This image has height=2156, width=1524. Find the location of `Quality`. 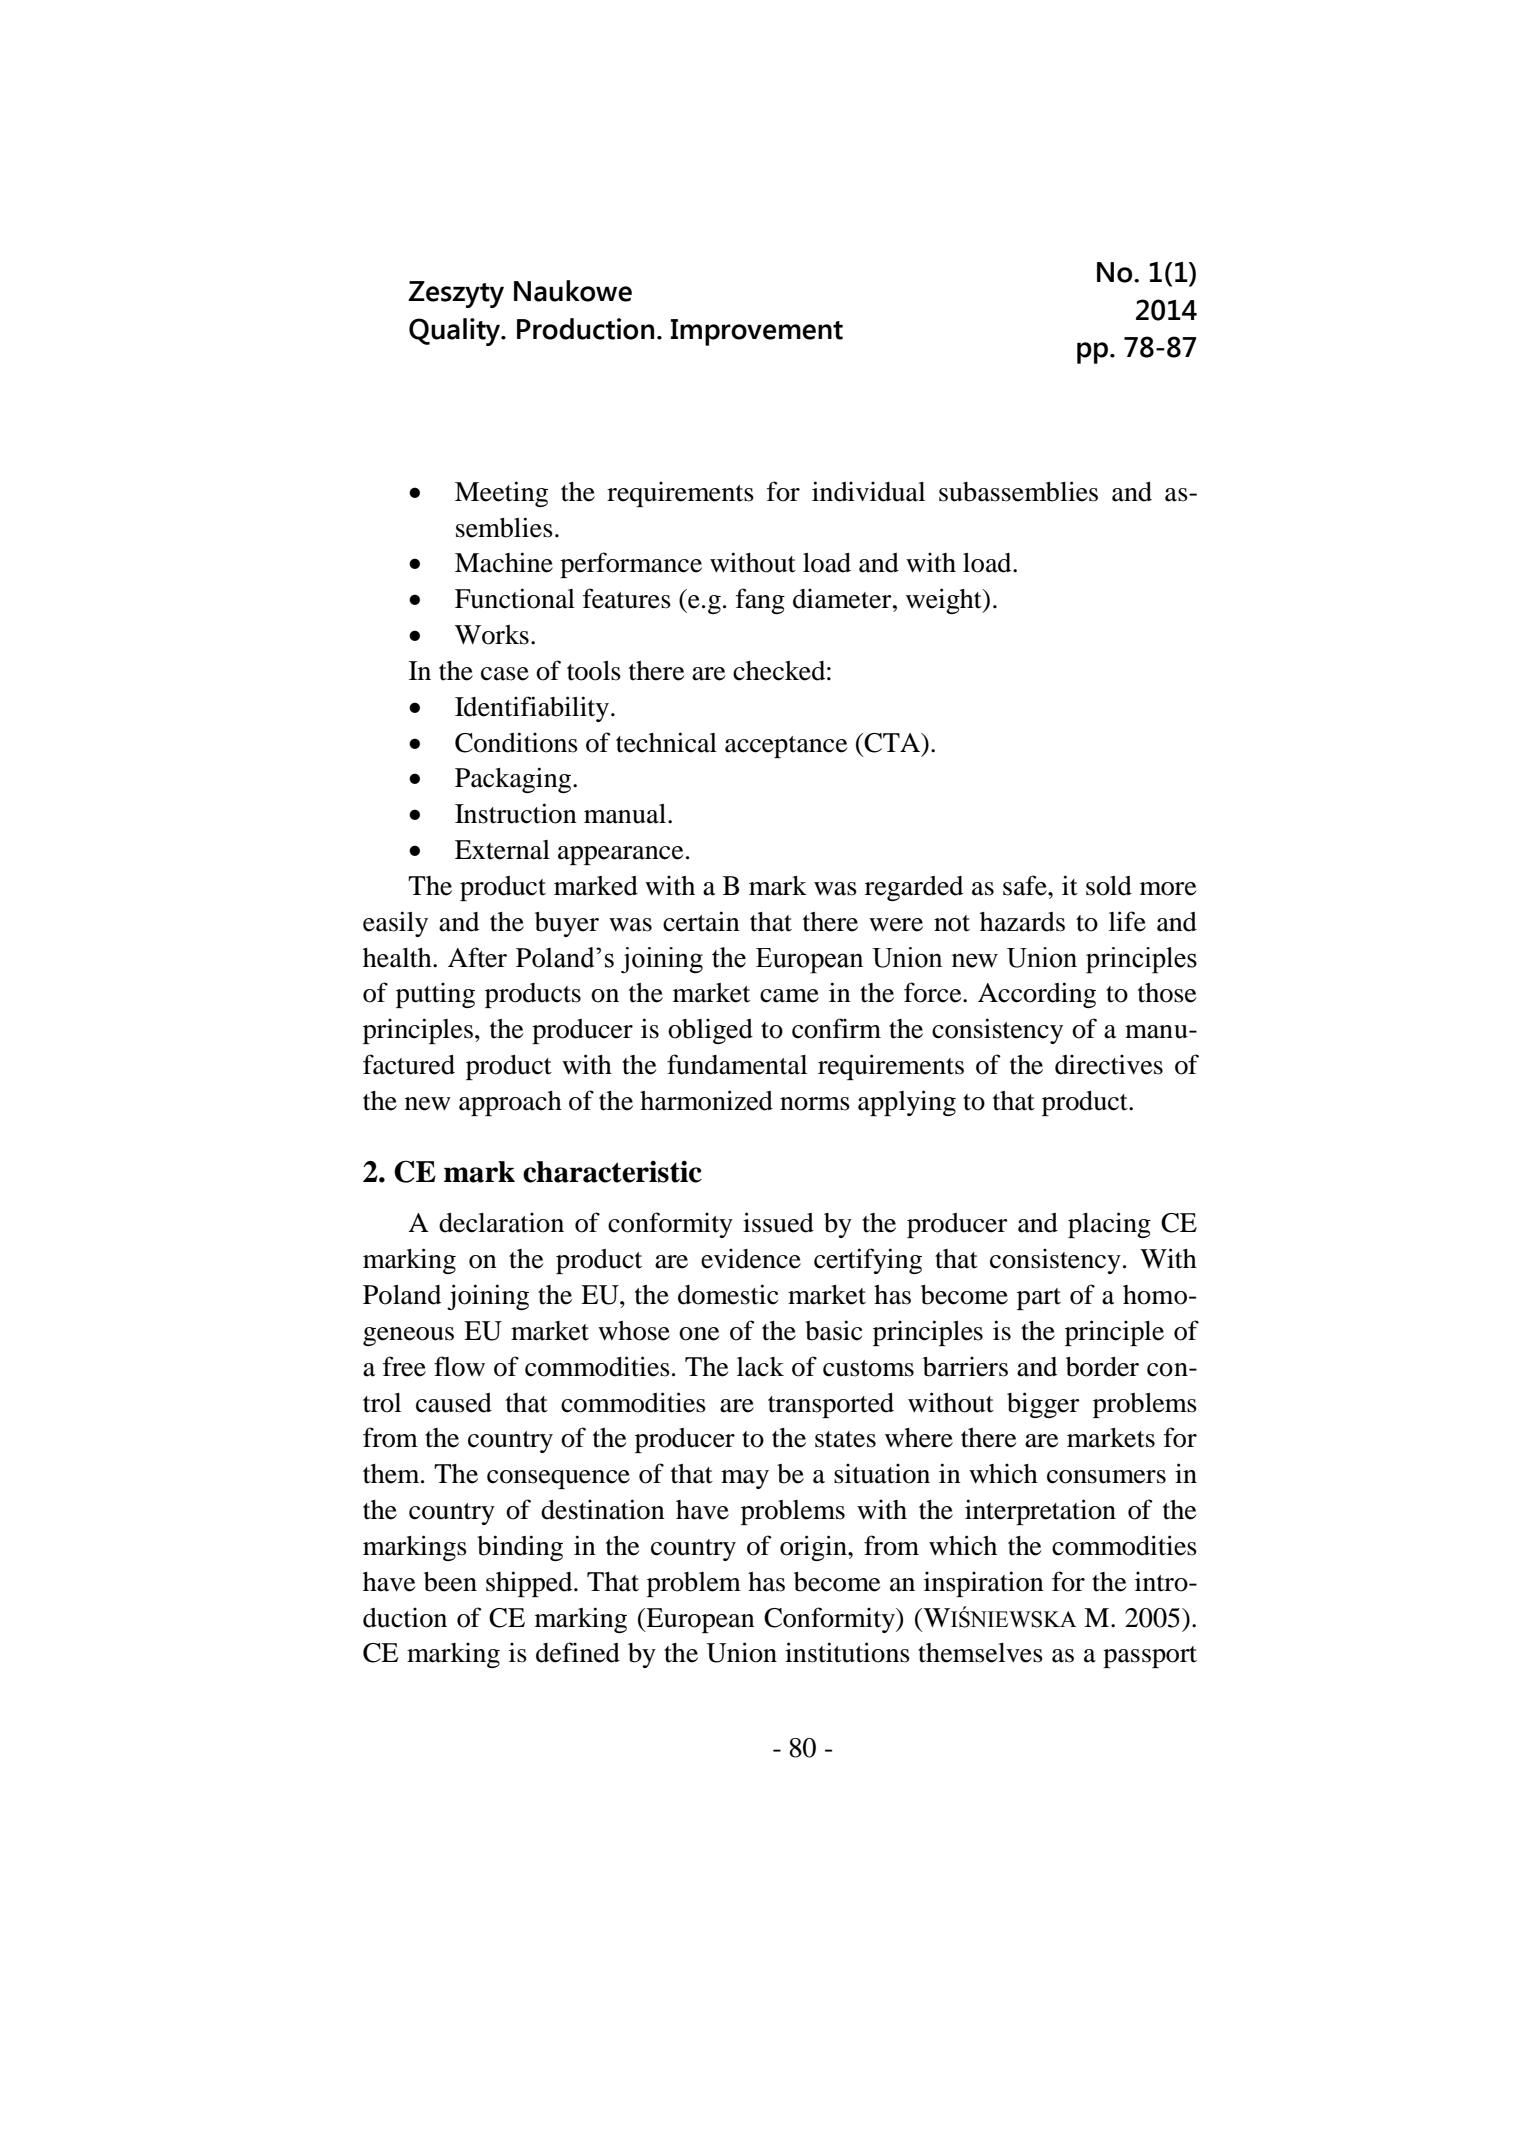

Quality is located at coordinates (456, 332).
